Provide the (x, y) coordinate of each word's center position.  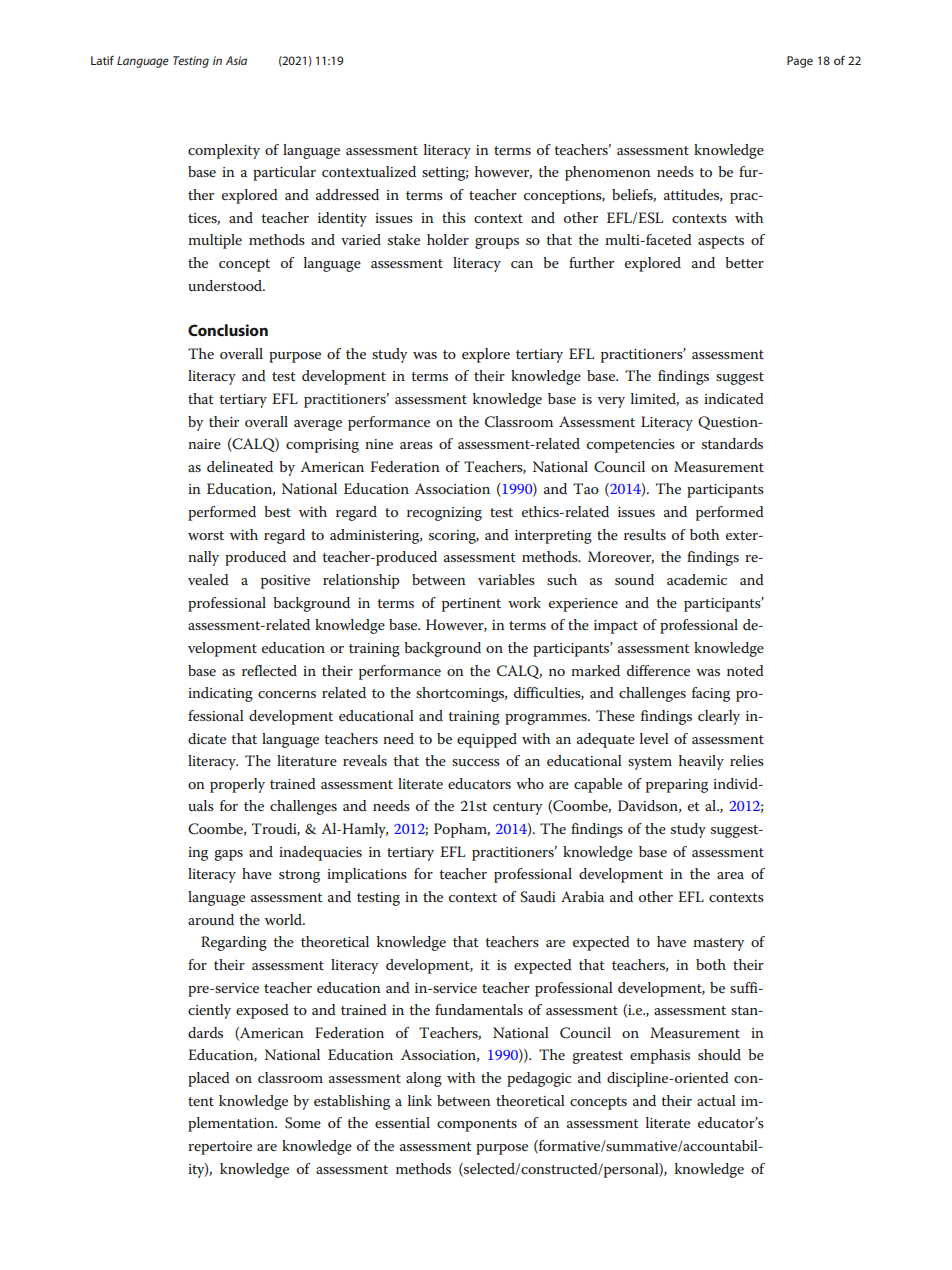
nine (379, 444)
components (477, 1125)
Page (800, 62)
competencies (631, 446)
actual (716, 1100)
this (454, 217)
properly (237, 785)
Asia (236, 60)
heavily (701, 762)
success (476, 762)
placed (209, 1079)
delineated (240, 466)
